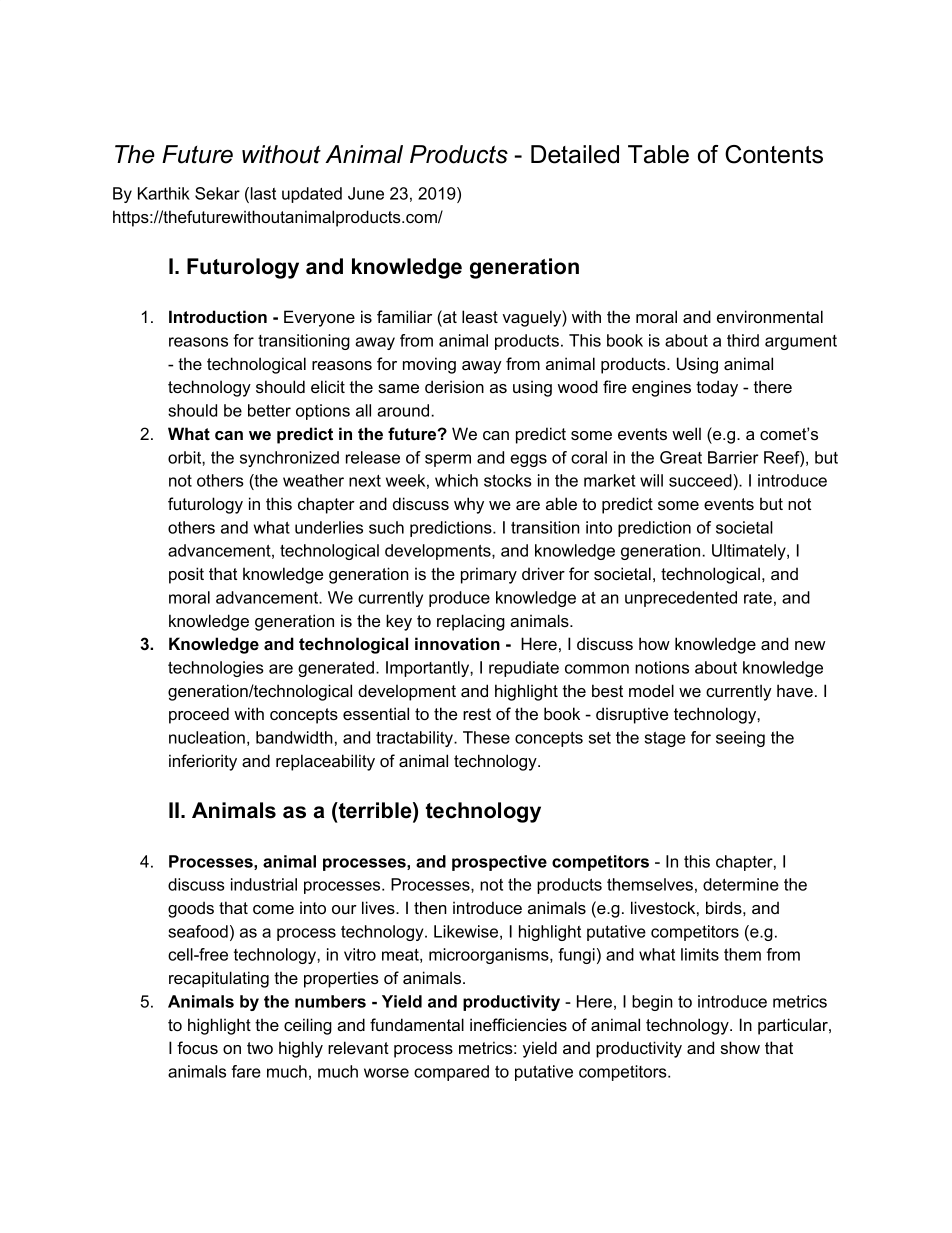  Describe the element at coordinates (312, 195) in the image. I see `updated` at that location.
